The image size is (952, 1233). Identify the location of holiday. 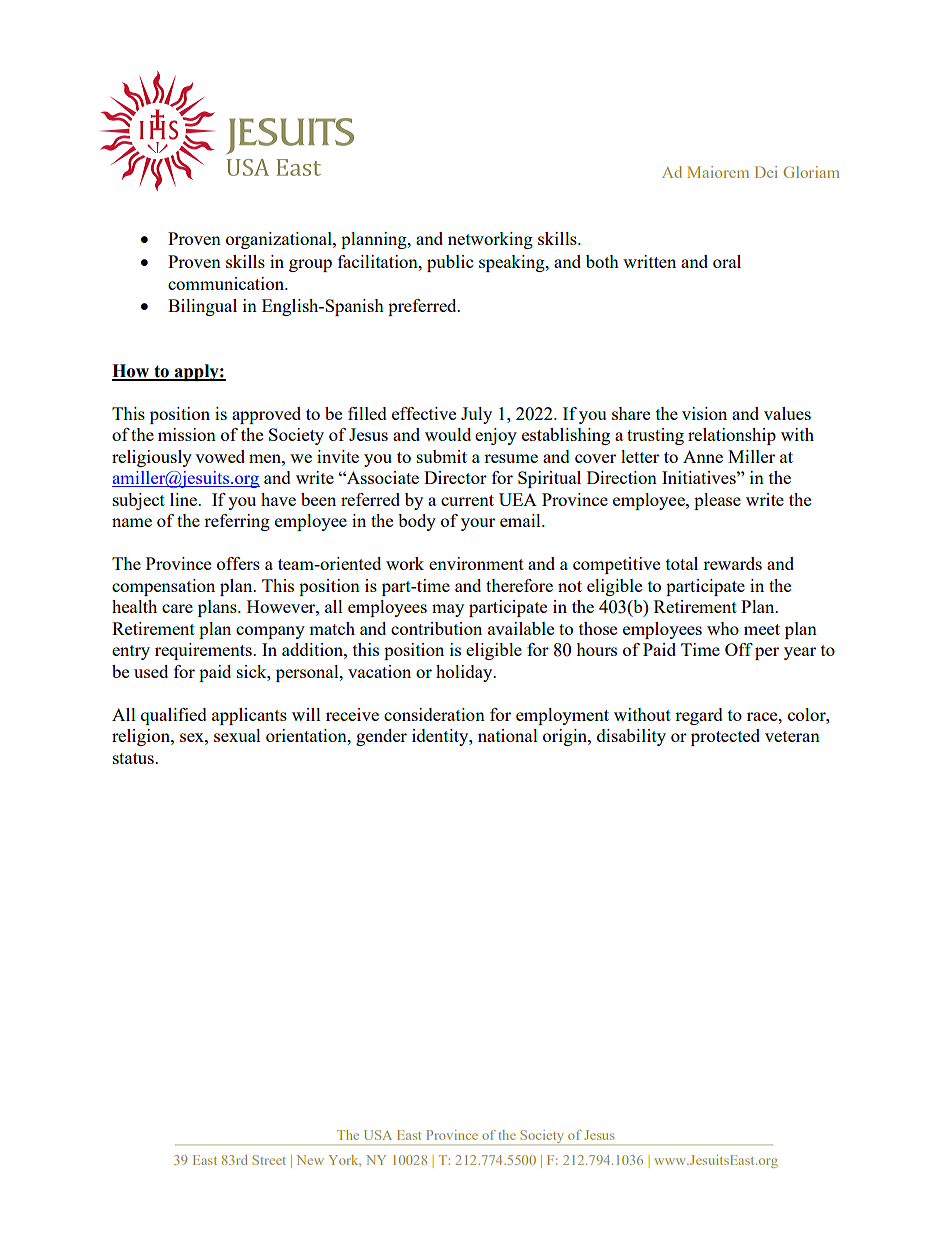
(465, 673).
